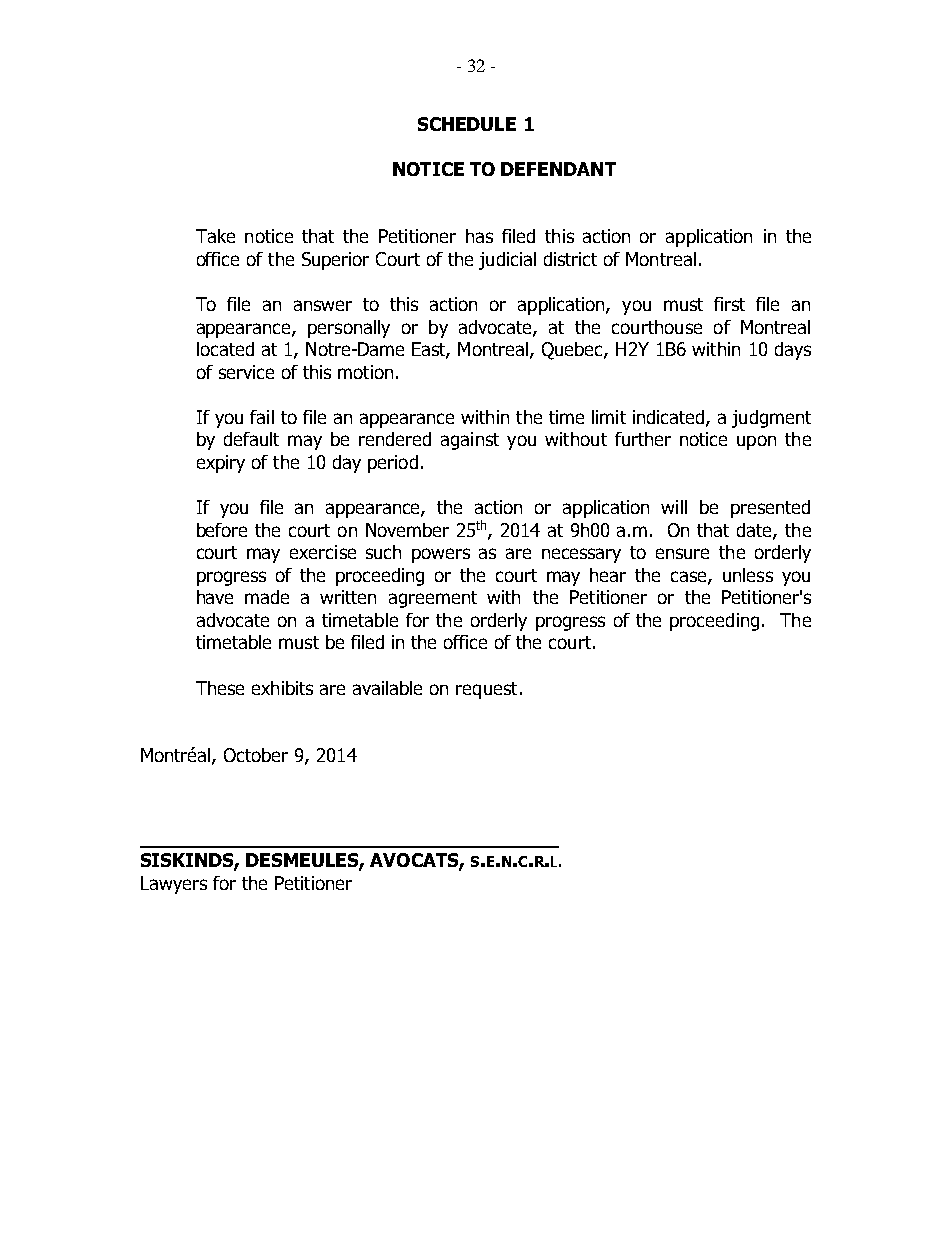 This document has width=952, height=1233. Describe the element at coordinates (729, 304) in the document. I see `first` at that location.
